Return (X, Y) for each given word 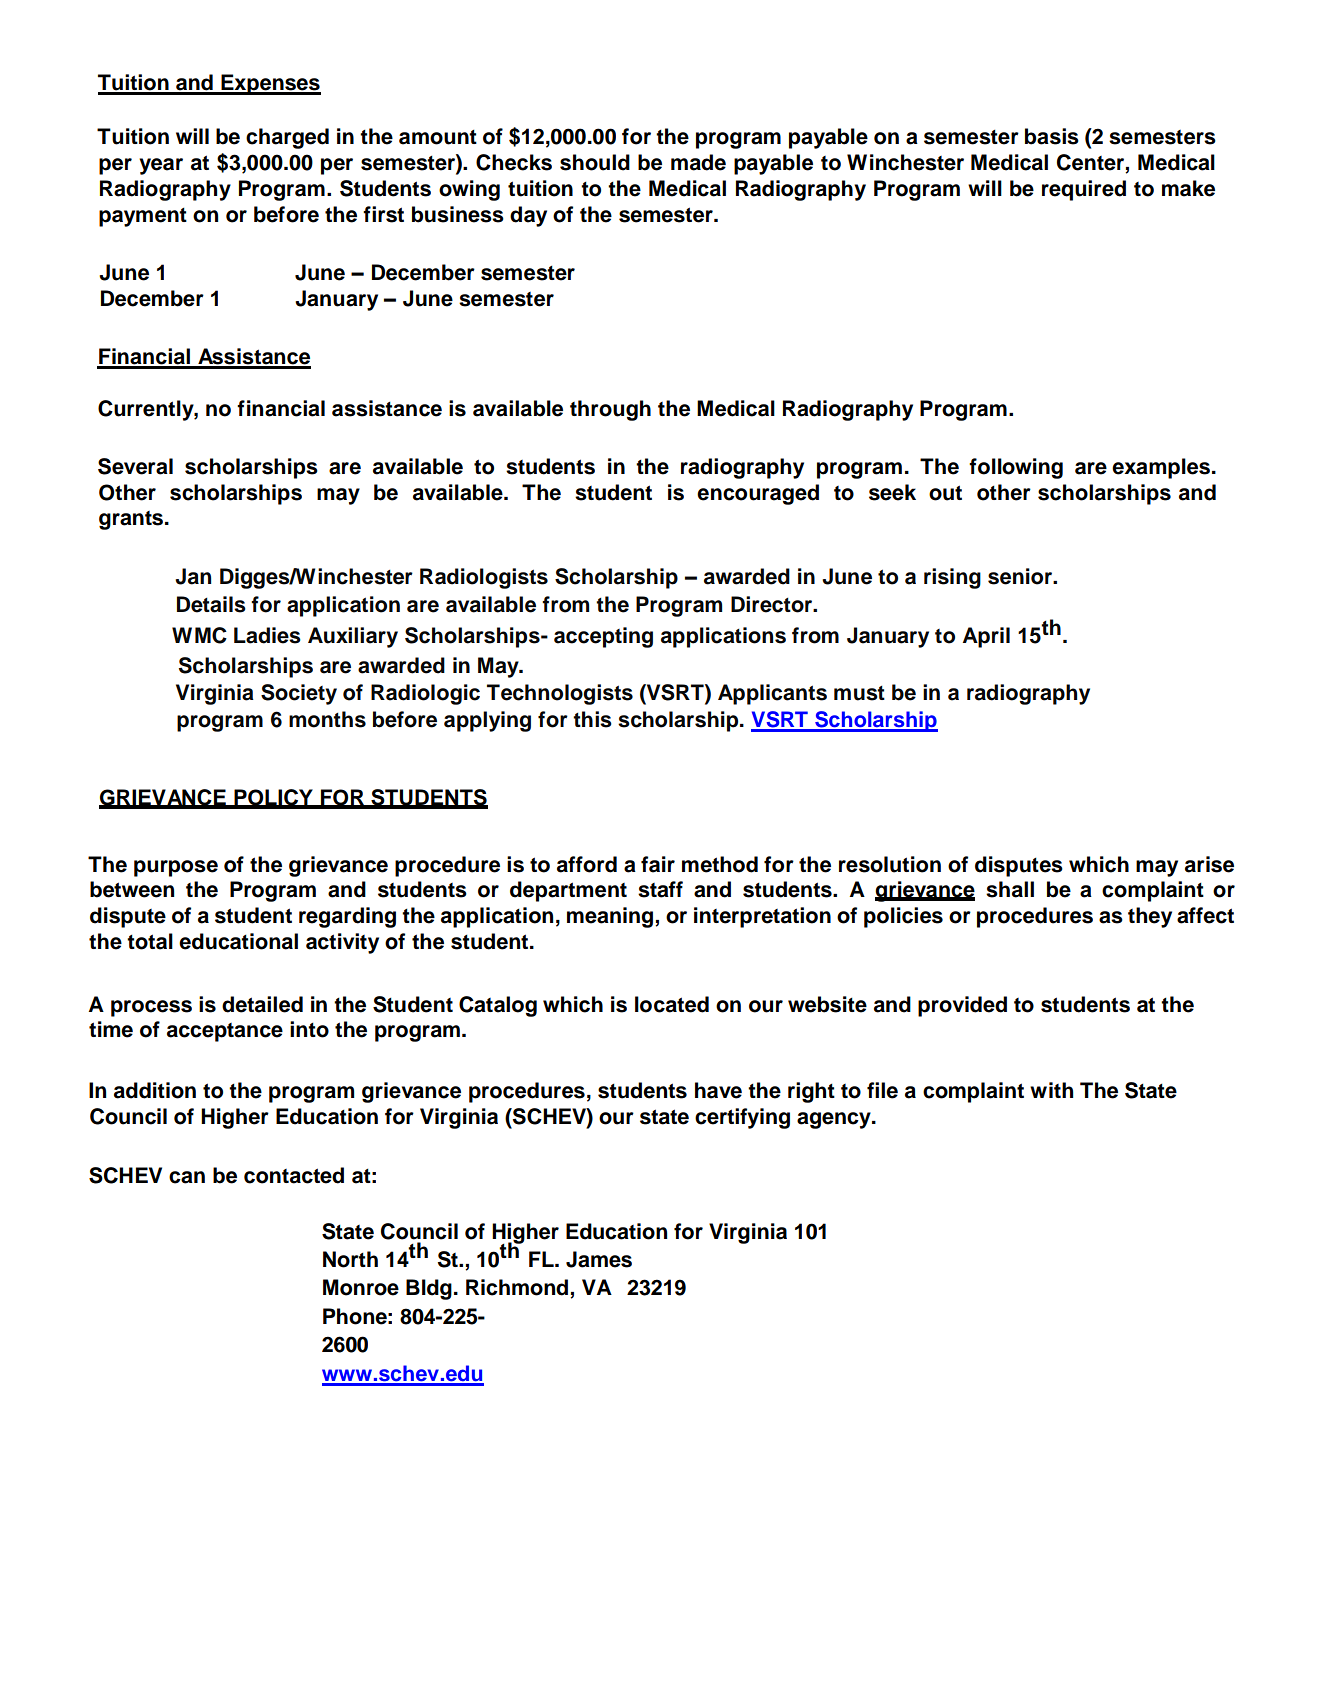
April (986, 637)
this (592, 719)
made (698, 162)
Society (299, 694)
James (599, 1259)
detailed (262, 1004)
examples (1161, 468)
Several (135, 466)
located (672, 1004)
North (350, 1259)
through (610, 410)
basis (1052, 136)
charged (287, 138)
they (1150, 917)
